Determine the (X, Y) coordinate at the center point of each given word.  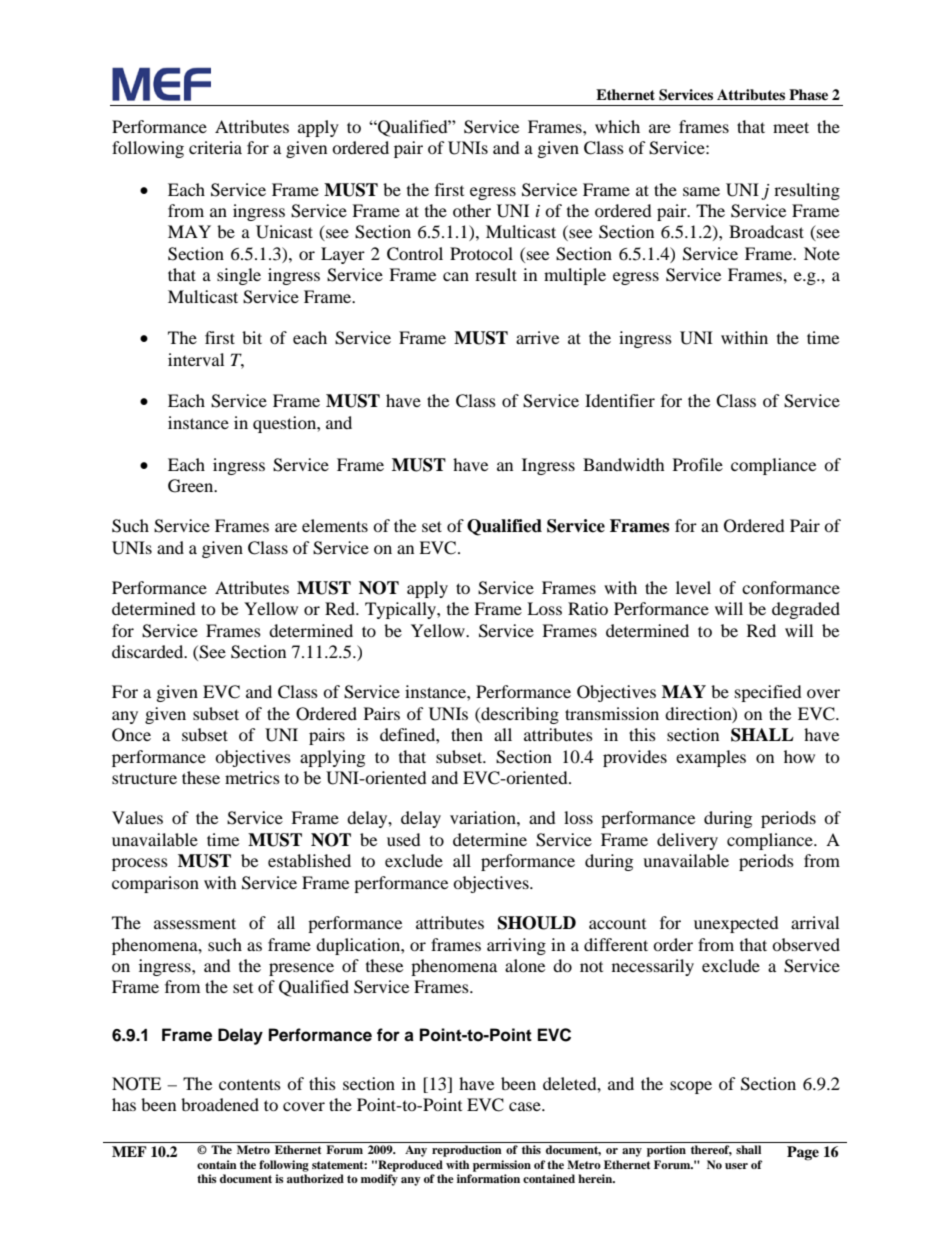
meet (791, 127)
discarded (149, 651)
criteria (215, 147)
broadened (220, 1104)
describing (519, 715)
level (693, 587)
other (472, 210)
